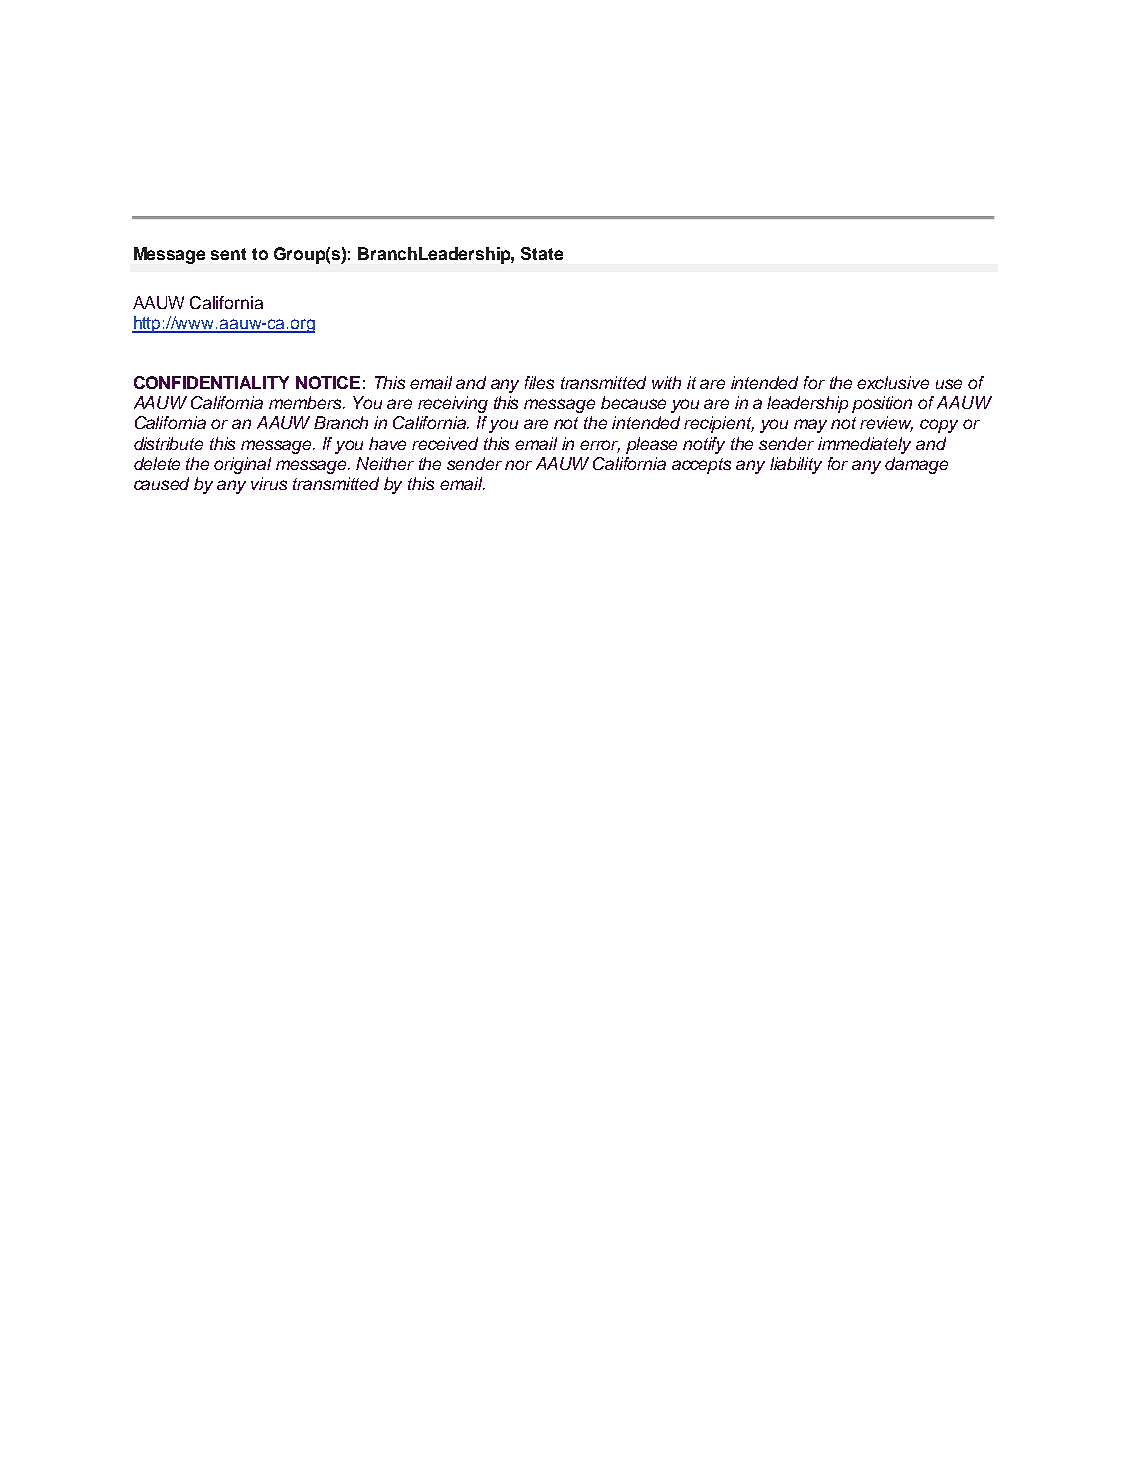 This document has width=1127, height=1459. I want to click on CONFIDENTIALITY, so click(211, 382).
